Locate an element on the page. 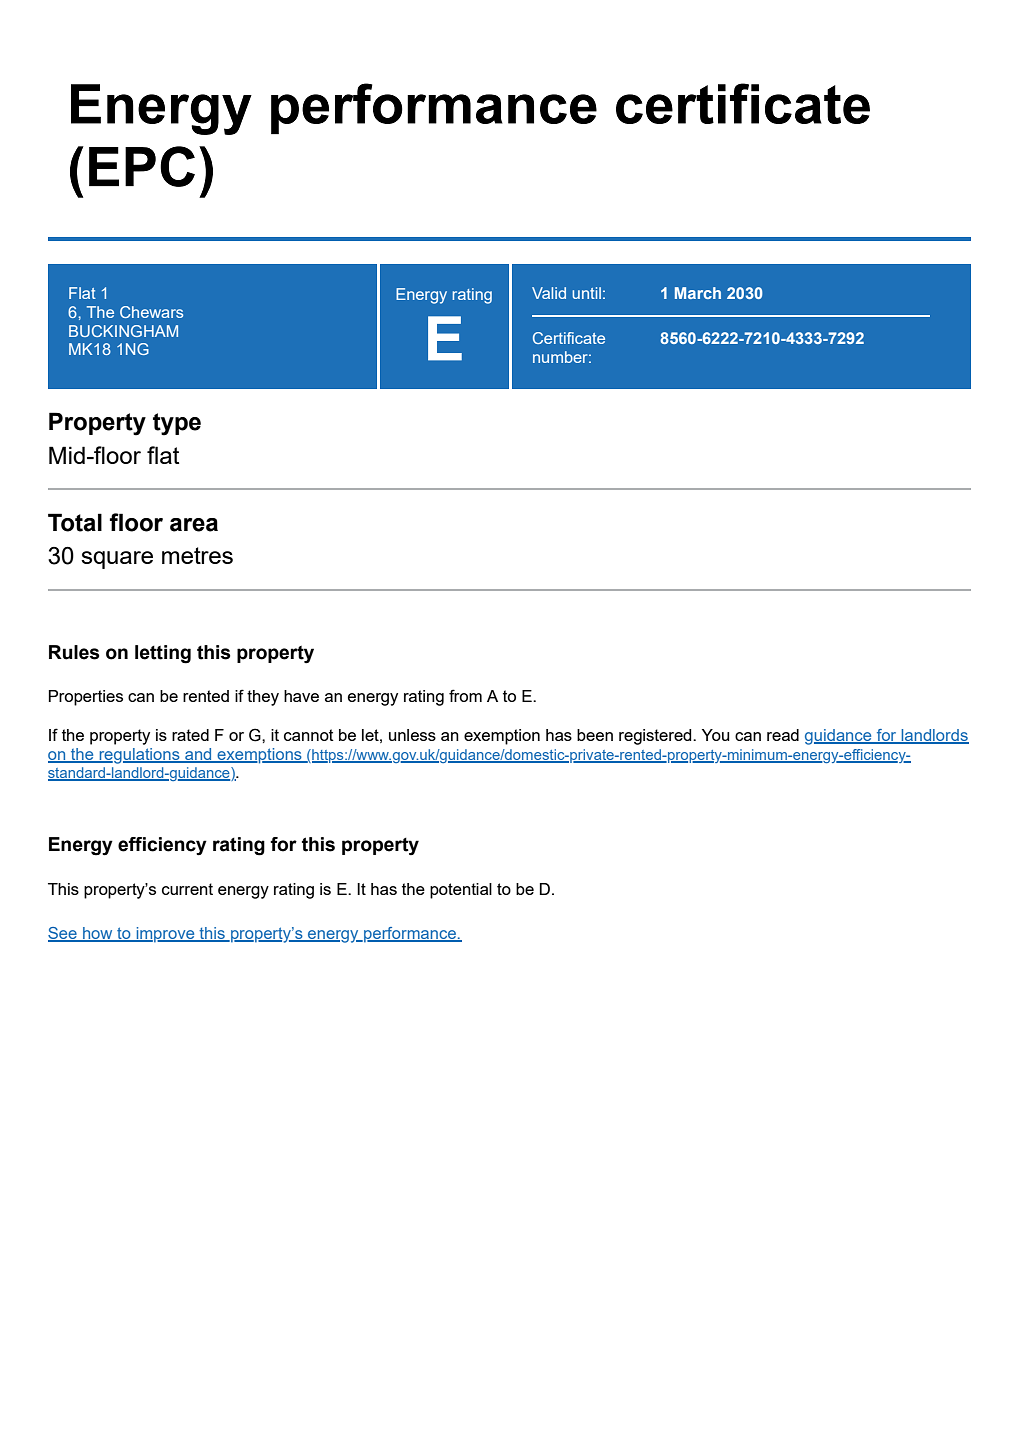  EPC is located at coordinates (142, 166).
